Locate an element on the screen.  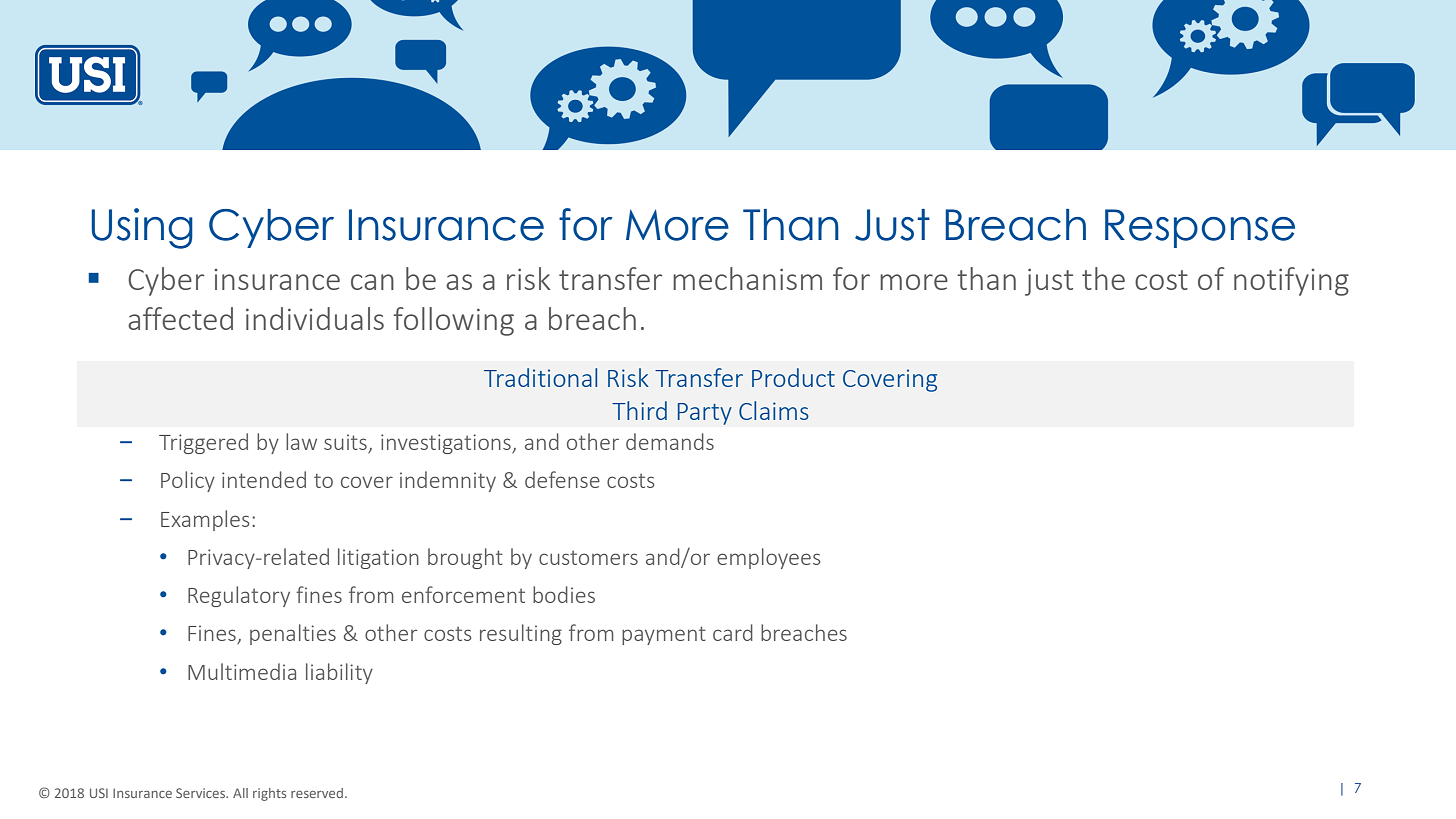
mechanism is located at coordinates (747, 278).
